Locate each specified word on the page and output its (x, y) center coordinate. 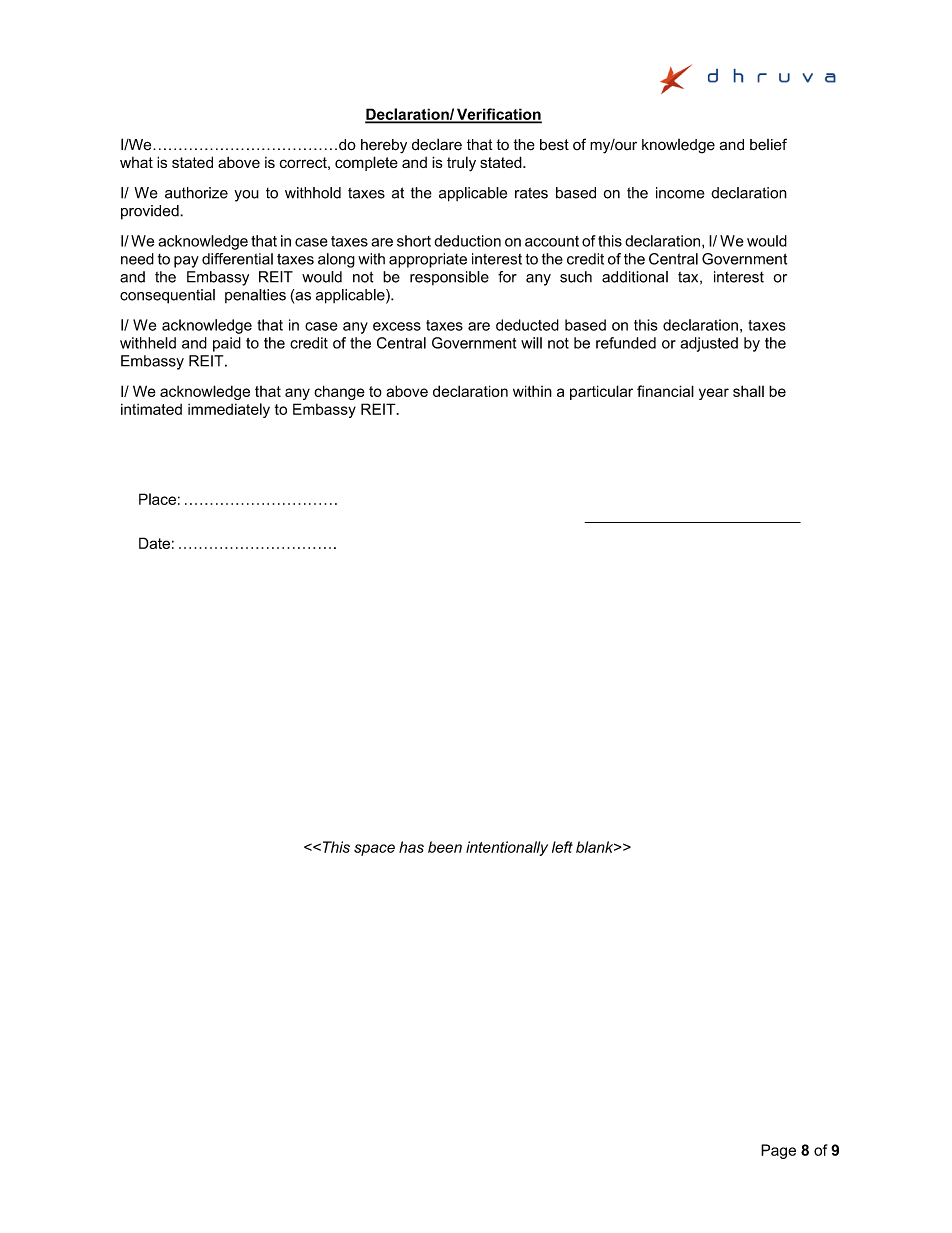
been (445, 847)
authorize (196, 193)
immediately (229, 410)
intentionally (507, 848)
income (680, 193)
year (714, 394)
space (374, 850)
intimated (151, 409)
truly (461, 164)
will (531, 343)
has (411, 847)
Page (778, 1151)
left (562, 847)
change (339, 392)
